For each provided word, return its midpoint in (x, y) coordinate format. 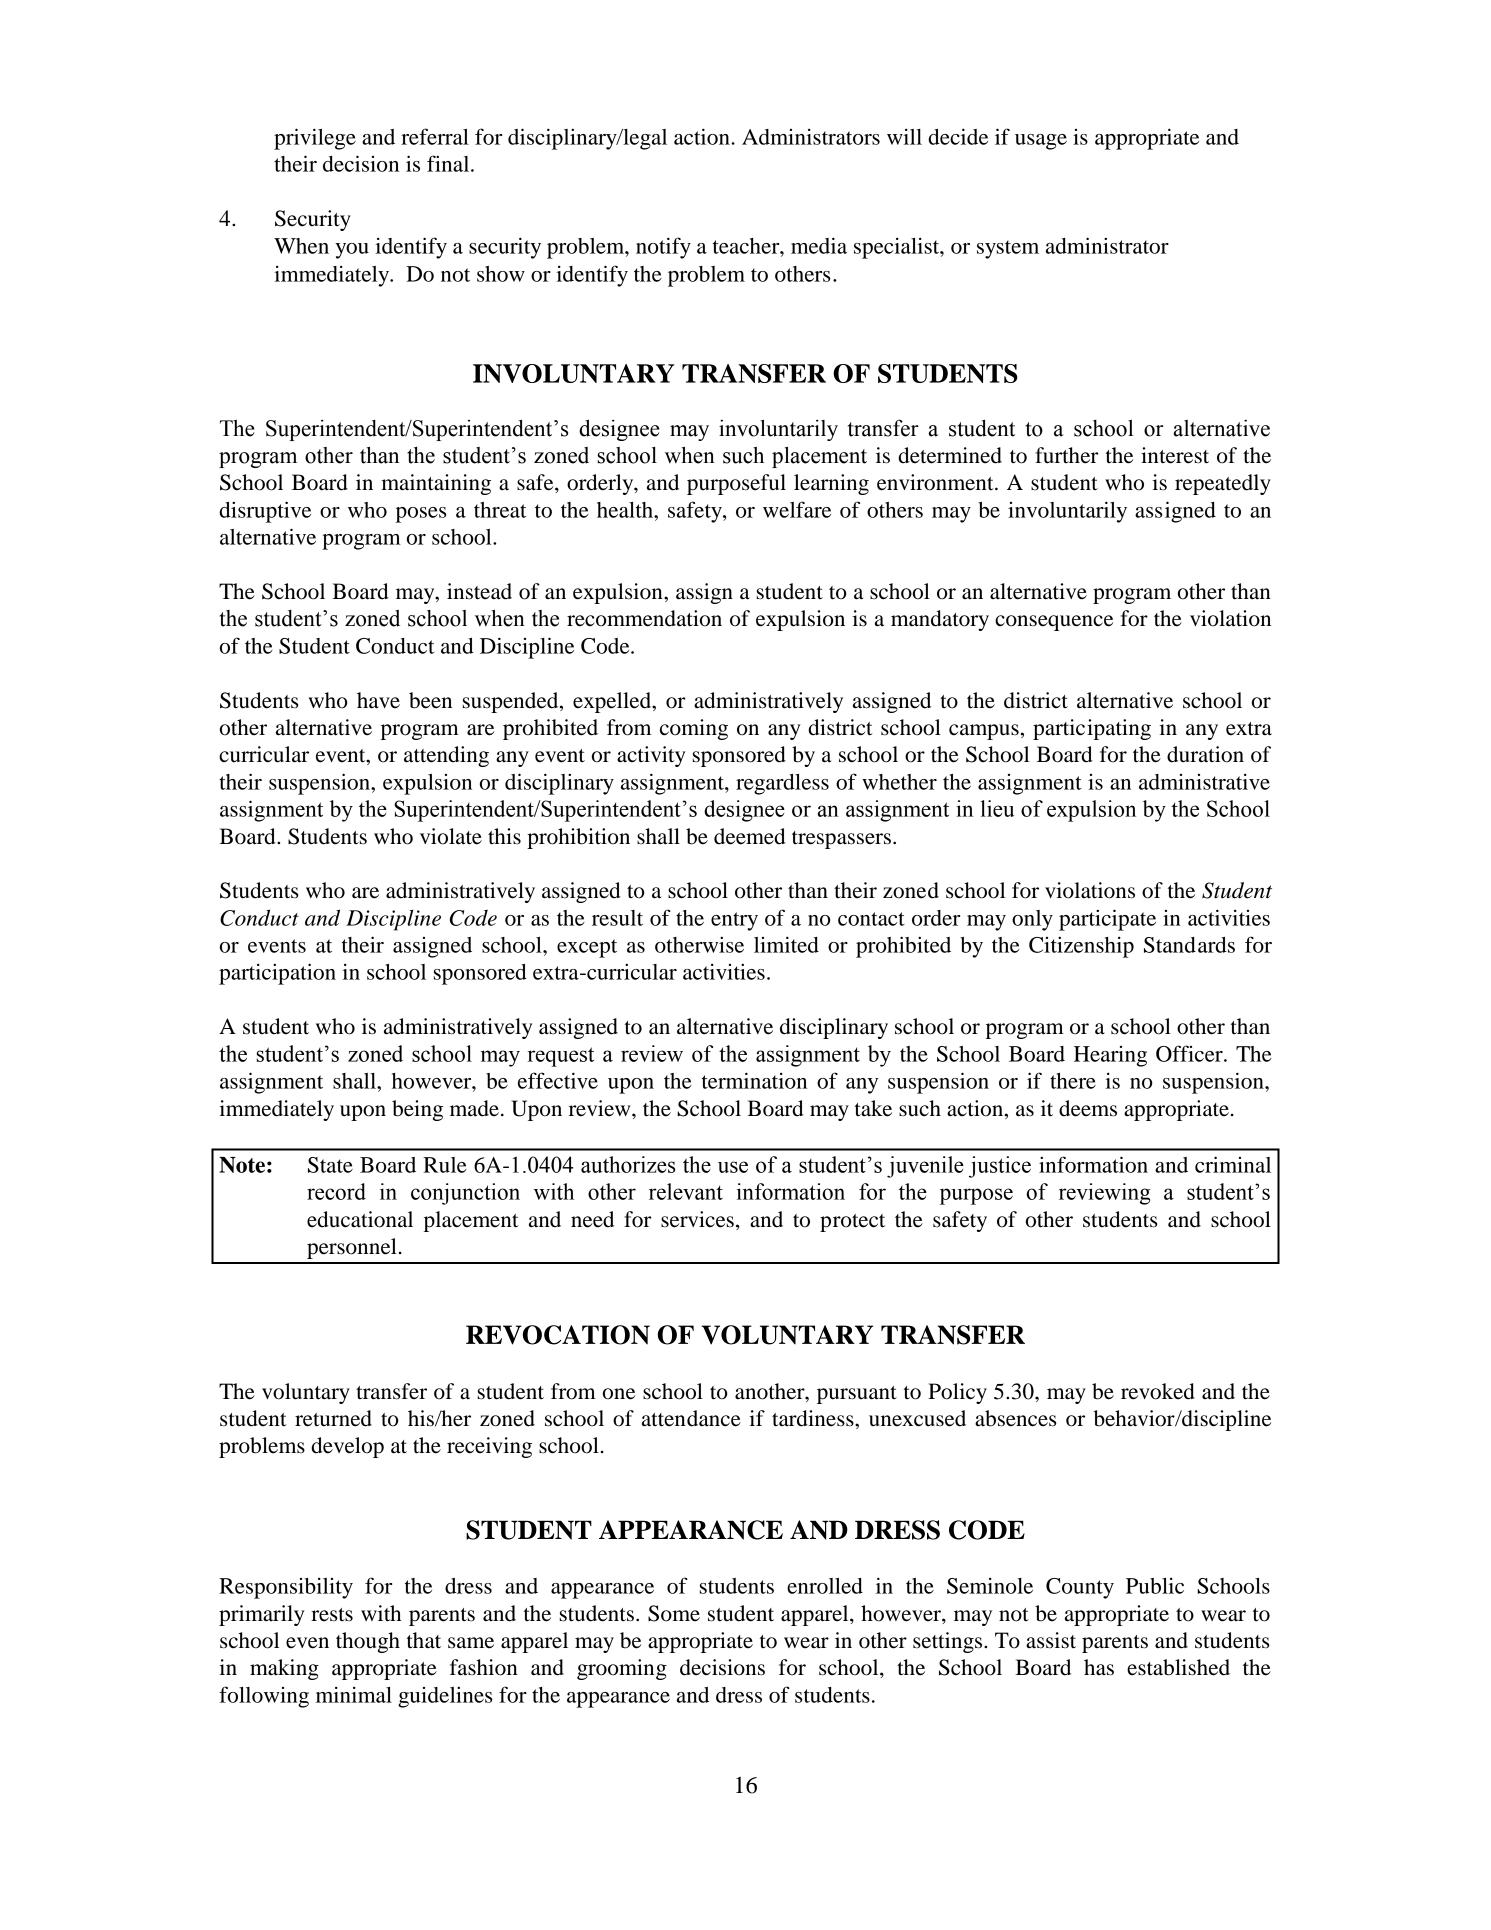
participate (1107, 920)
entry (734, 921)
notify (663, 248)
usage (1041, 142)
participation (277, 974)
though (368, 1642)
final (449, 163)
